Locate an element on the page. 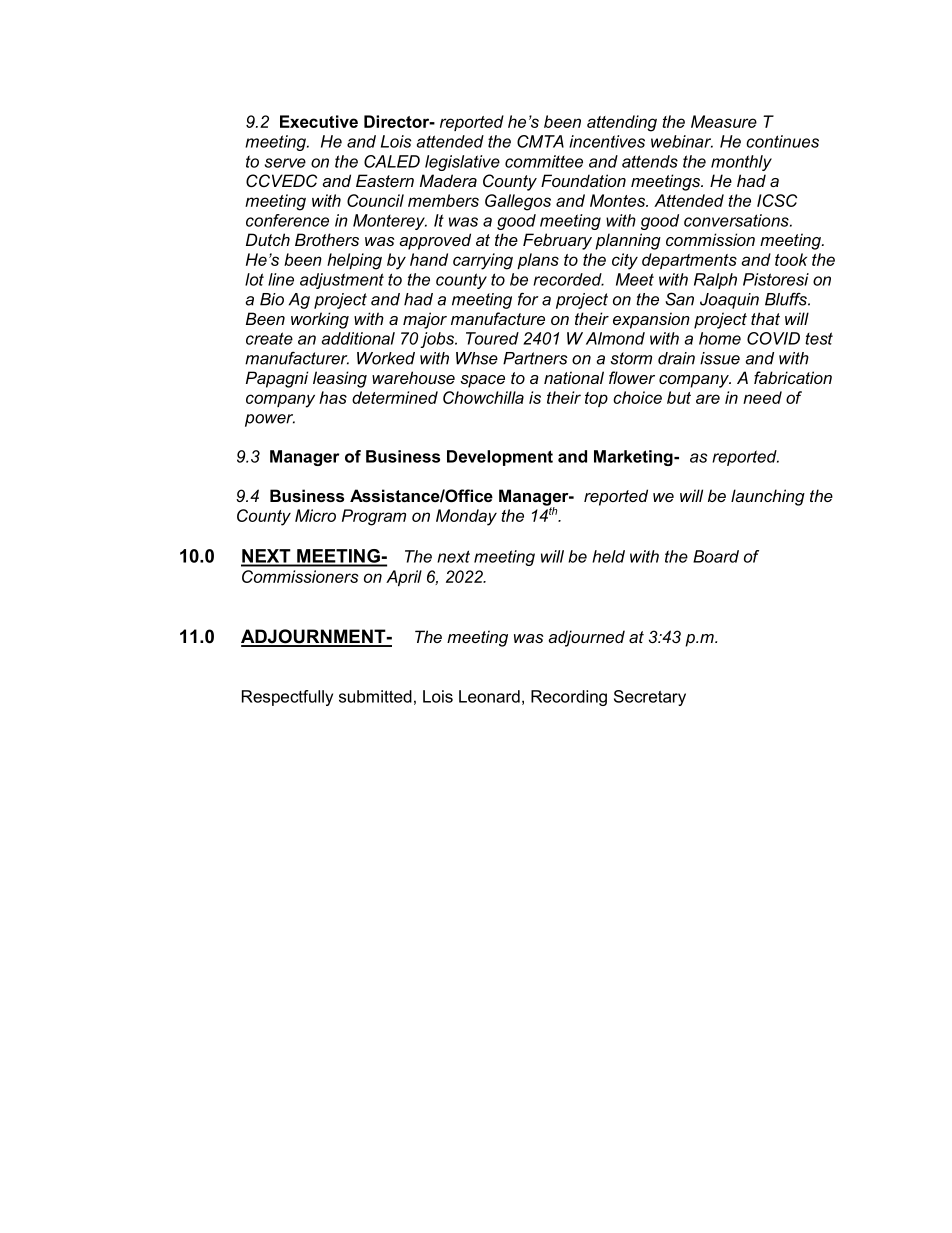 The width and height of the page is (952, 1233). Executive is located at coordinates (319, 121).
